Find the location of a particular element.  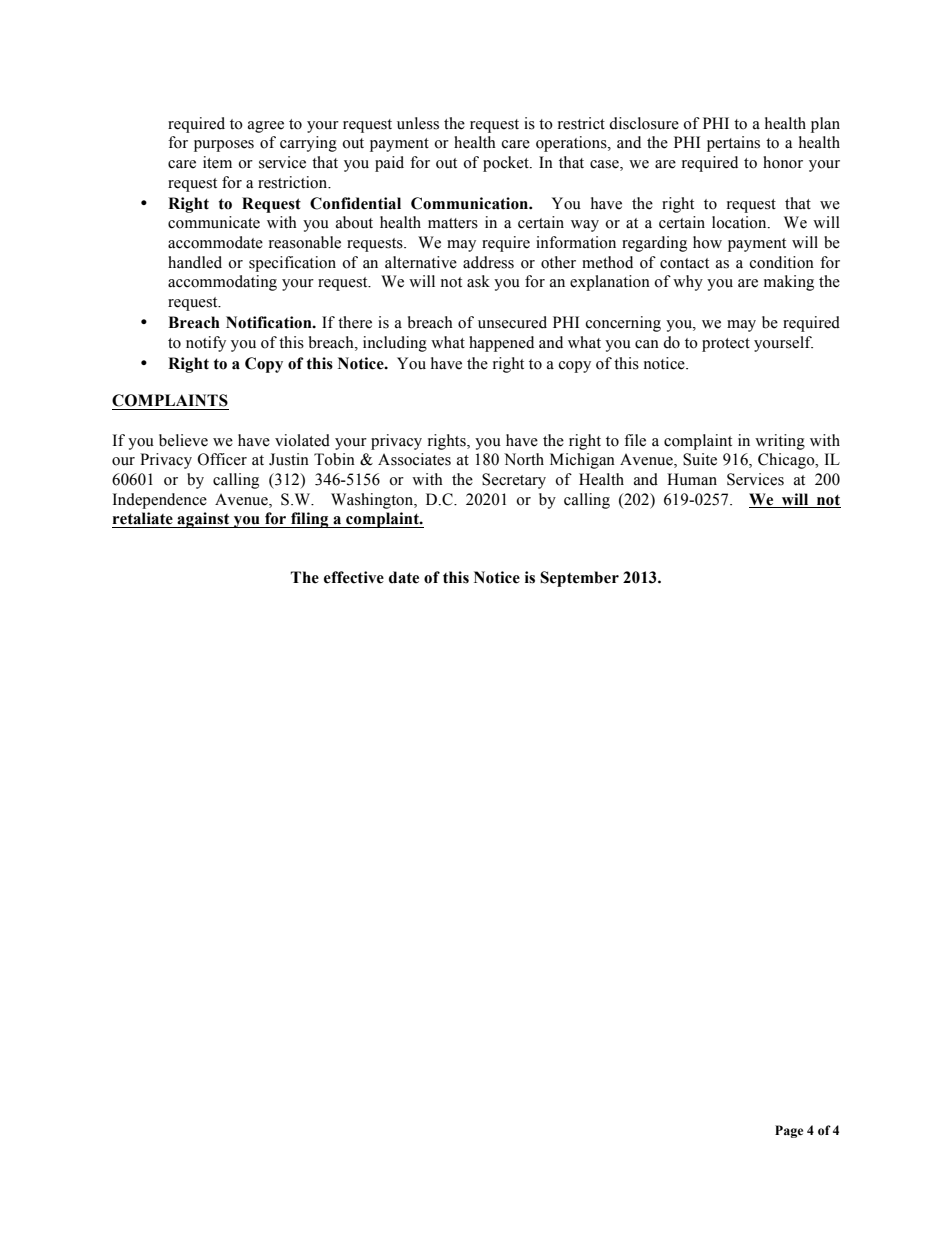

unless is located at coordinates (418, 123).
